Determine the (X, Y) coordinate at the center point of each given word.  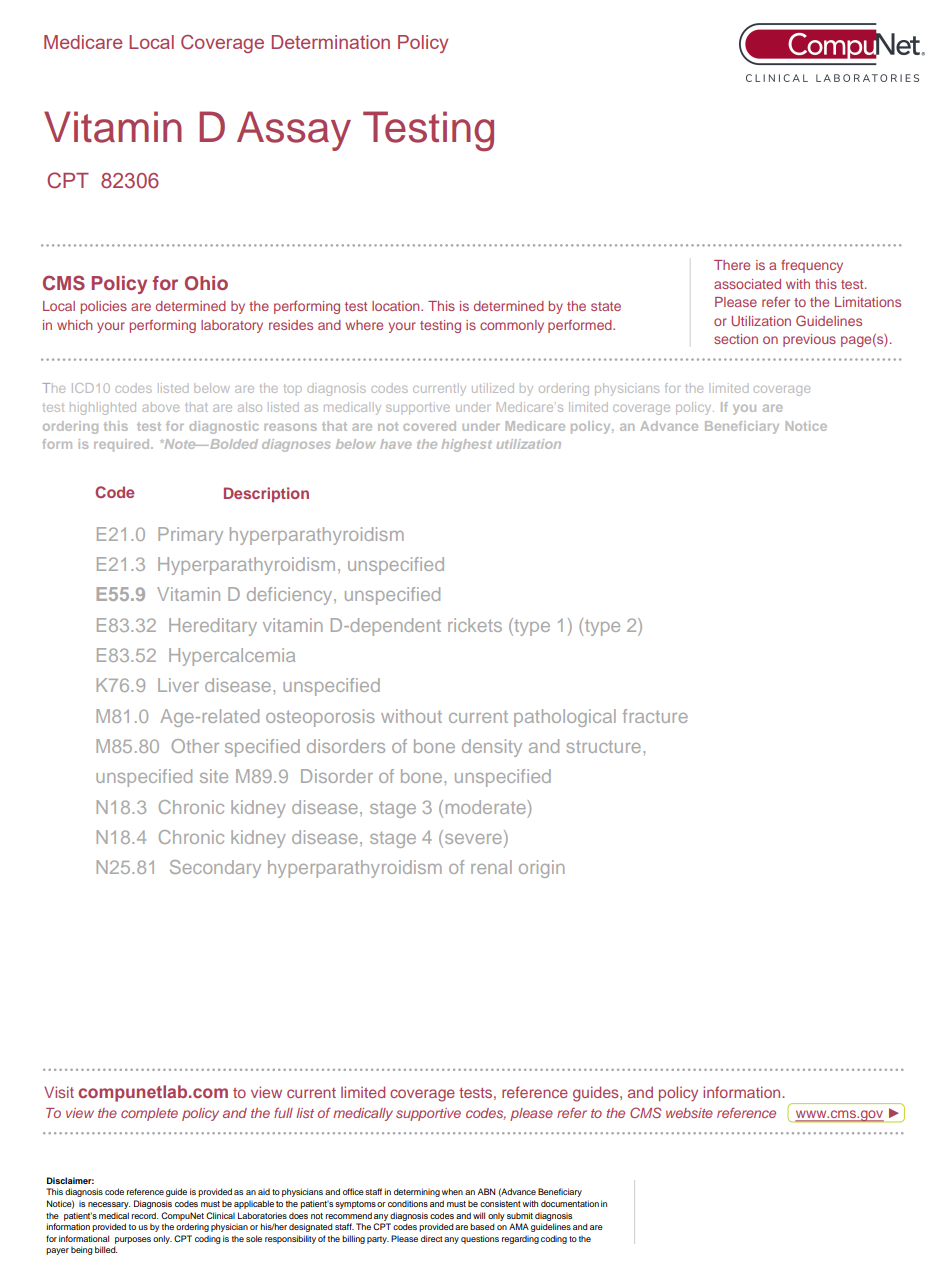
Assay (294, 131)
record (144, 1215)
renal (491, 867)
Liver (178, 685)
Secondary (215, 869)
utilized (493, 388)
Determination (331, 42)
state (606, 306)
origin (542, 869)
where (364, 325)
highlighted (103, 408)
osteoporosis (320, 718)
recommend (348, 1215)
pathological (565, 718)
